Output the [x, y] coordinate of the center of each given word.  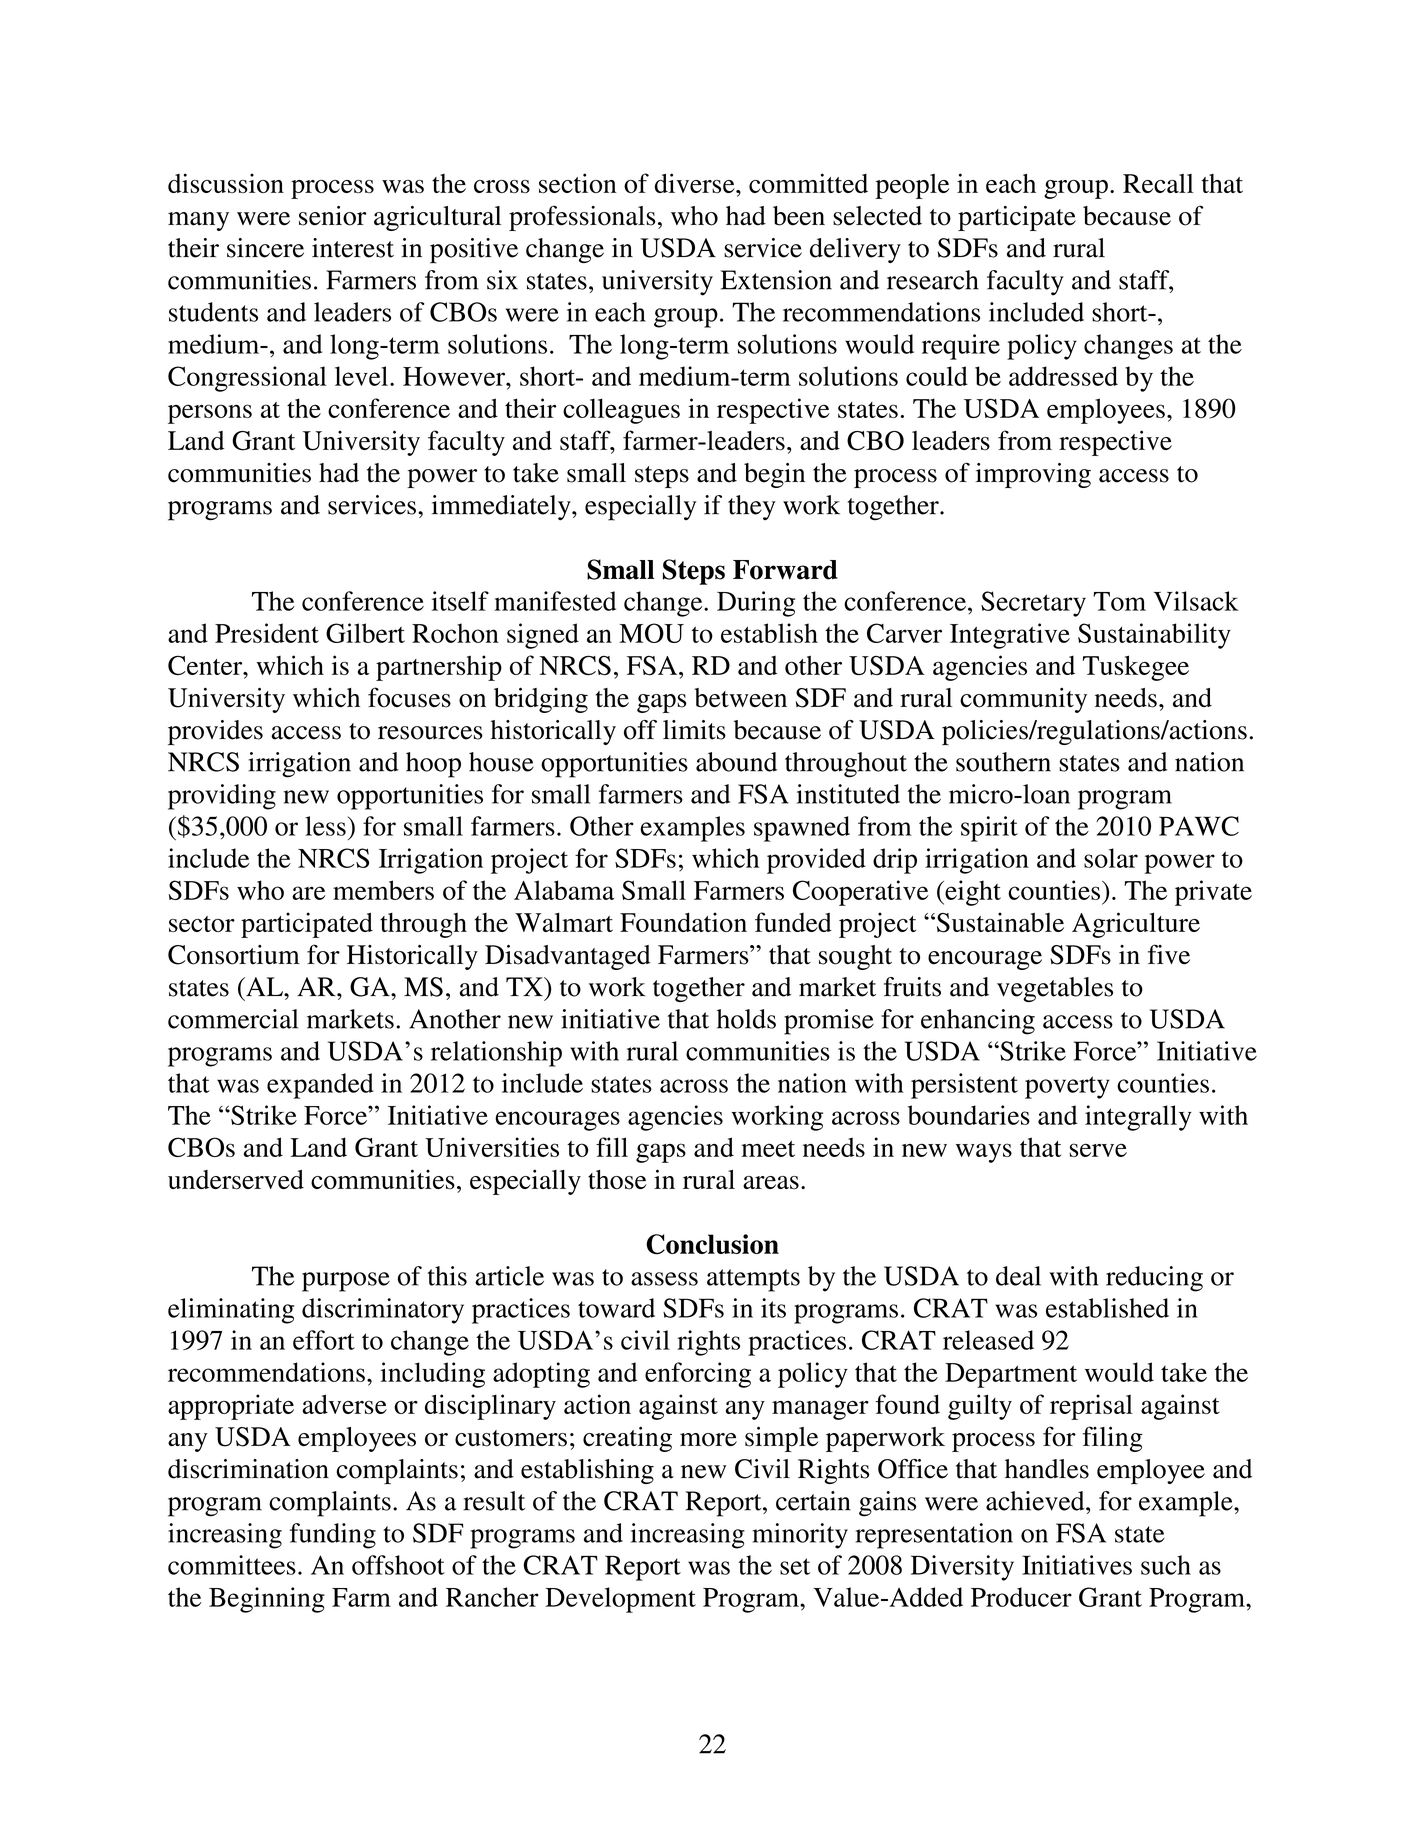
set [795, 1566]
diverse [696, 183]
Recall [1158, 183]
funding [333, 1536]
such [1166, 1565]
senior [332, 216]
